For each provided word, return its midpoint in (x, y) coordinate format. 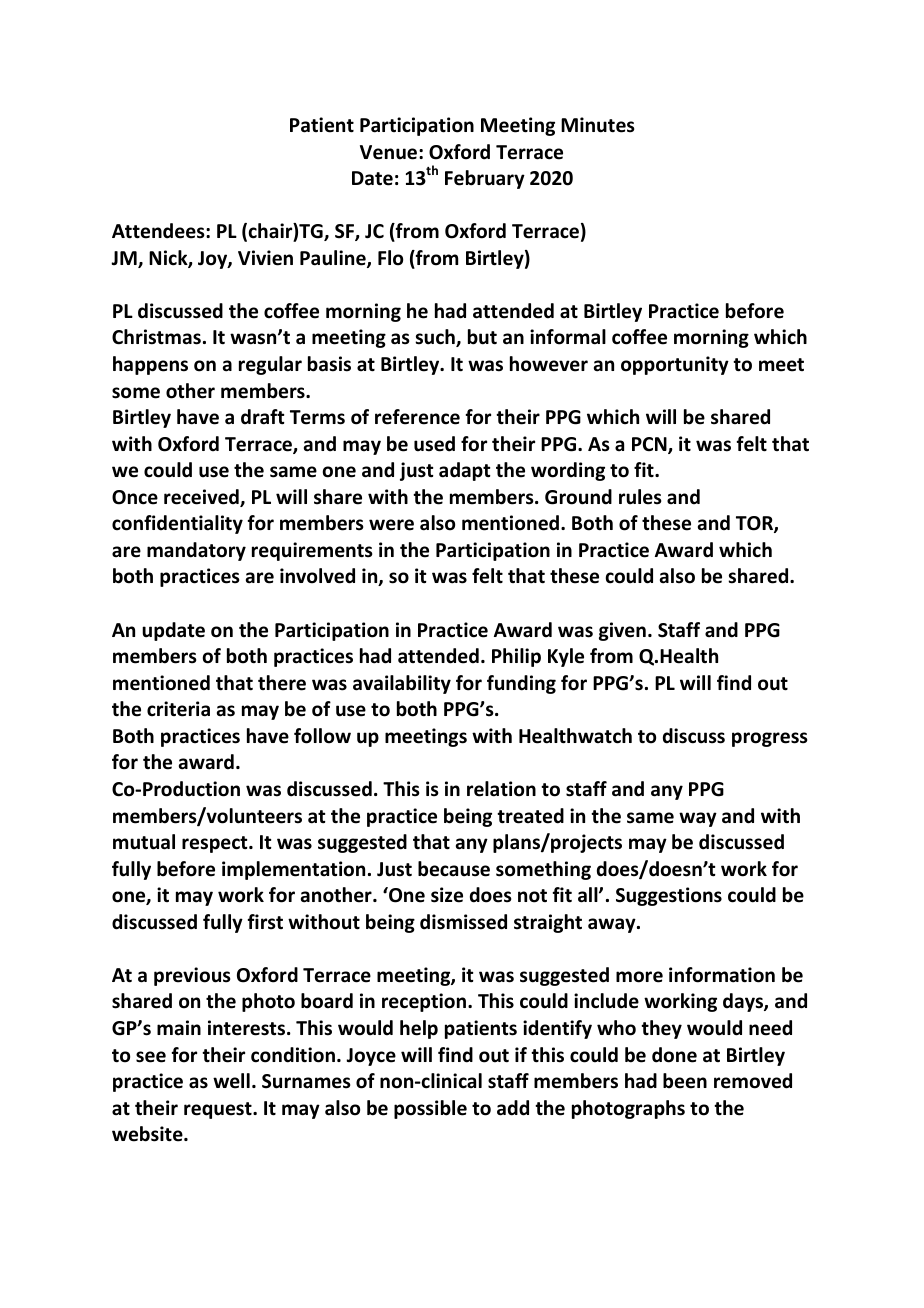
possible (430, 1109)
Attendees (159, 231)
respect (216, 844)
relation (501, 789)
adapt (465, 471)
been (685, 1081)
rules (640, 497)
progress (770, 739)
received (202, 498)
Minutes (598, 125)
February (485, 179)
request (219, 1110)
